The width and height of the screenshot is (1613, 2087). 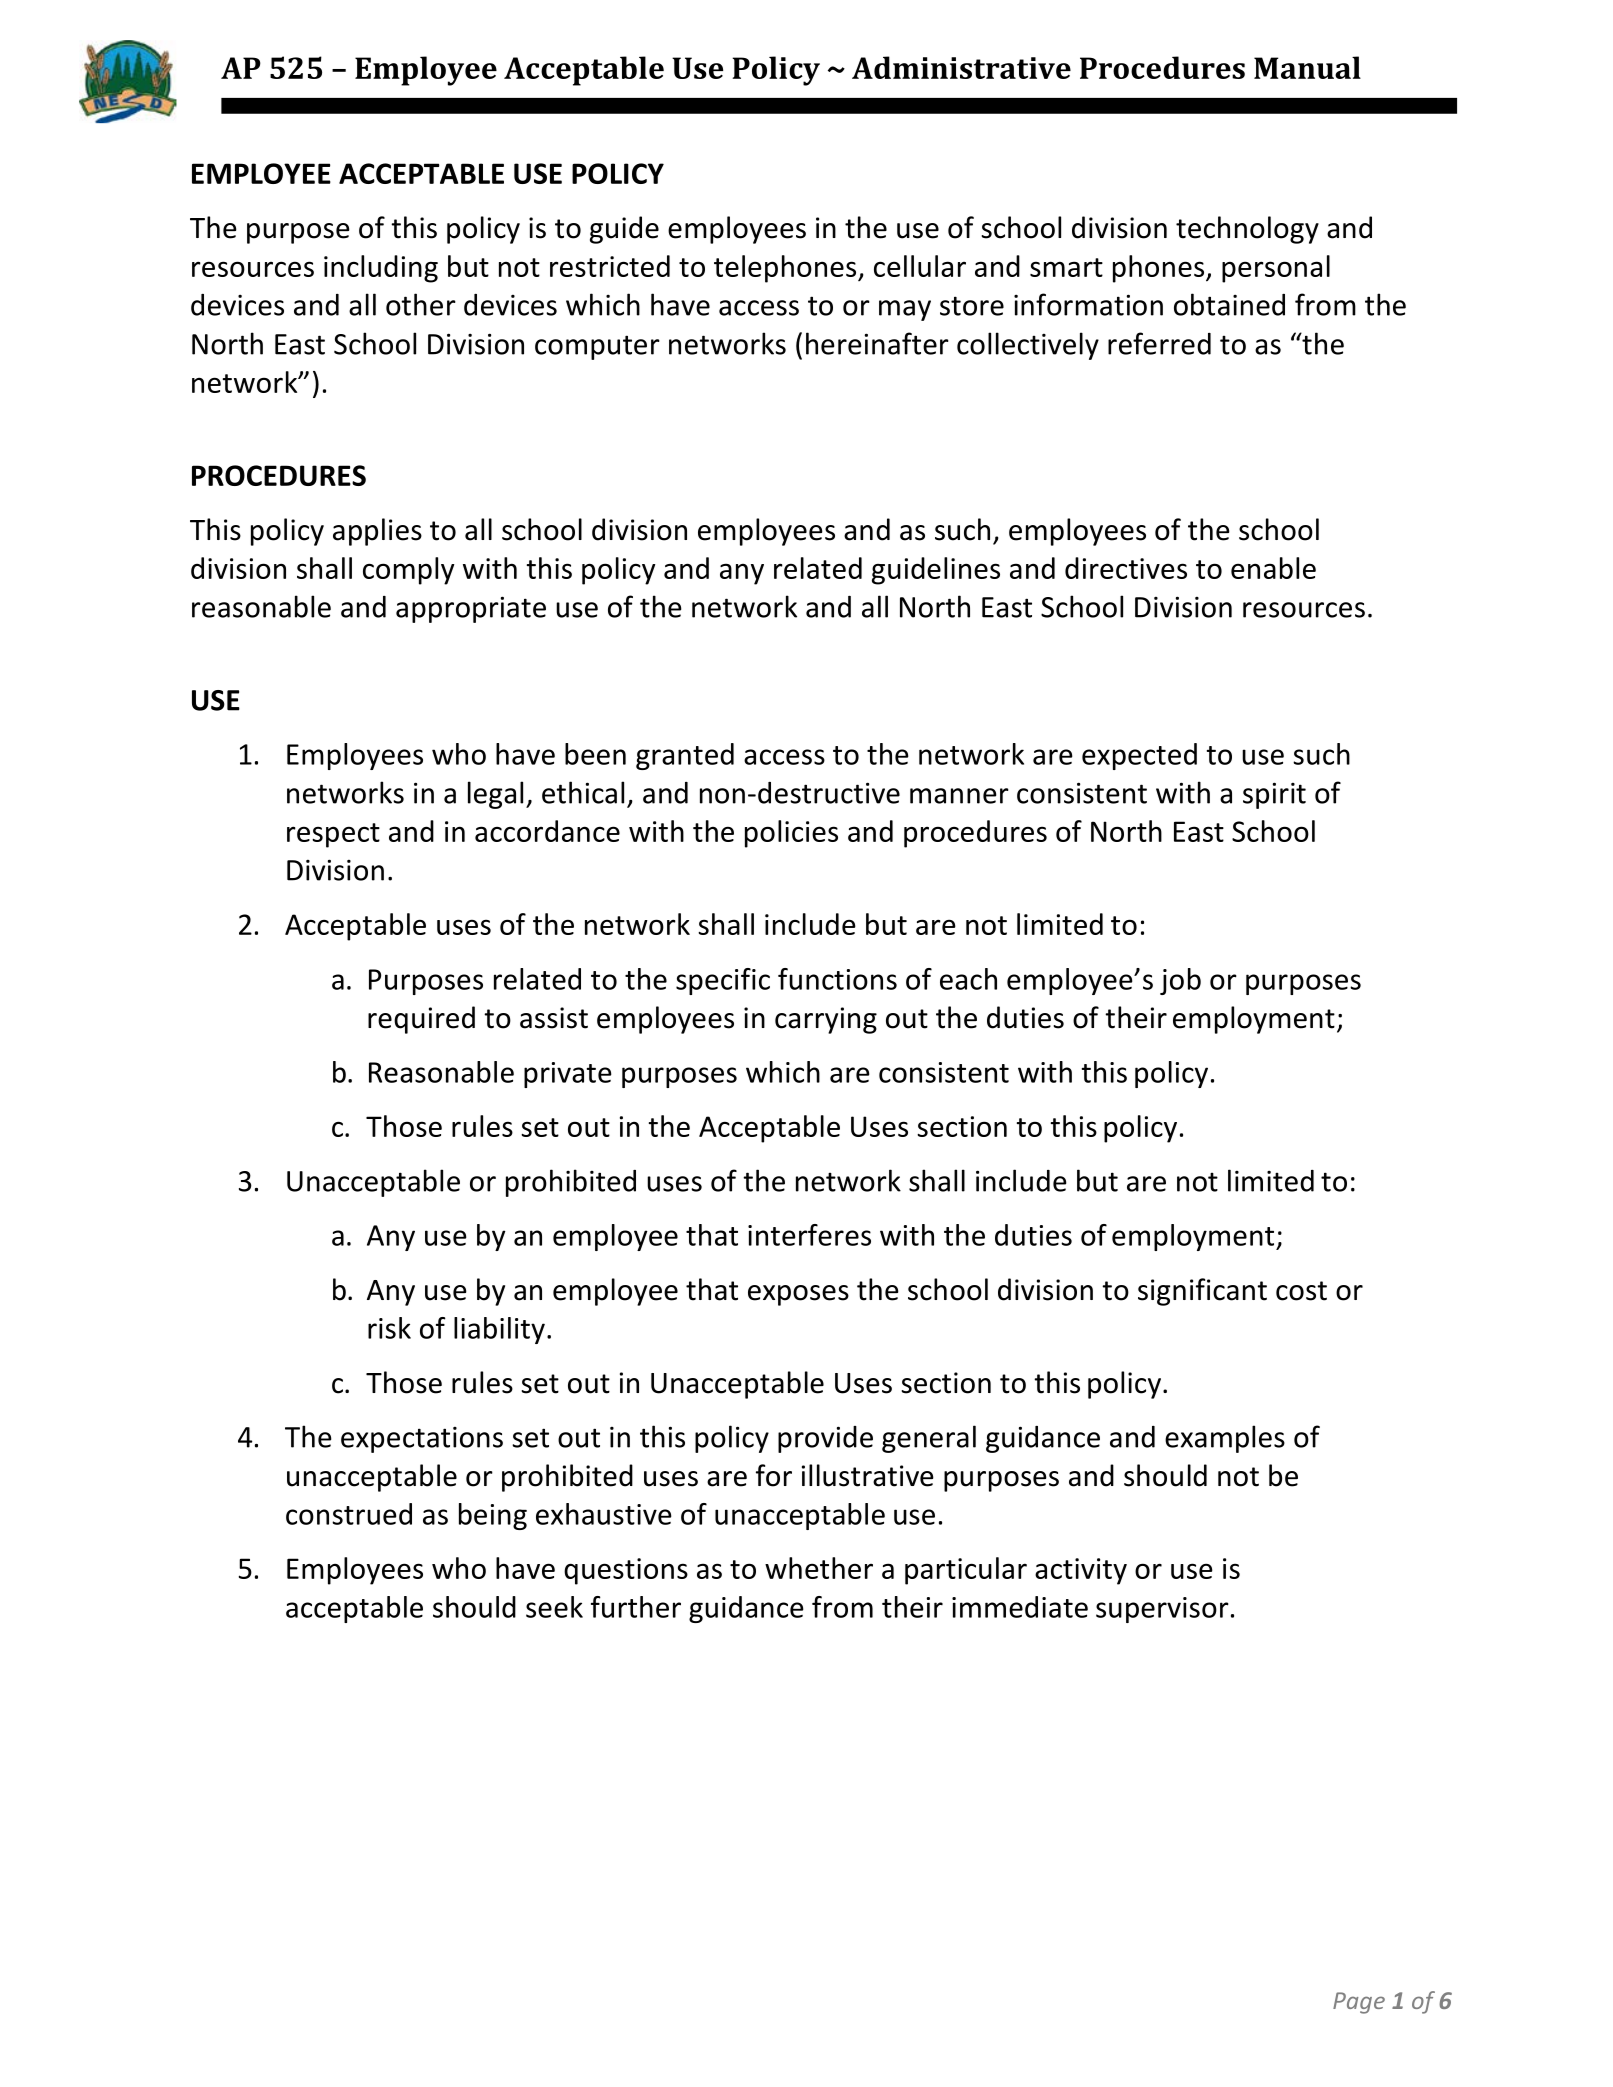 What do you see at coordinates (377, 532) in the screenshot?
I see `applies` at bounding box center [377, 532].
